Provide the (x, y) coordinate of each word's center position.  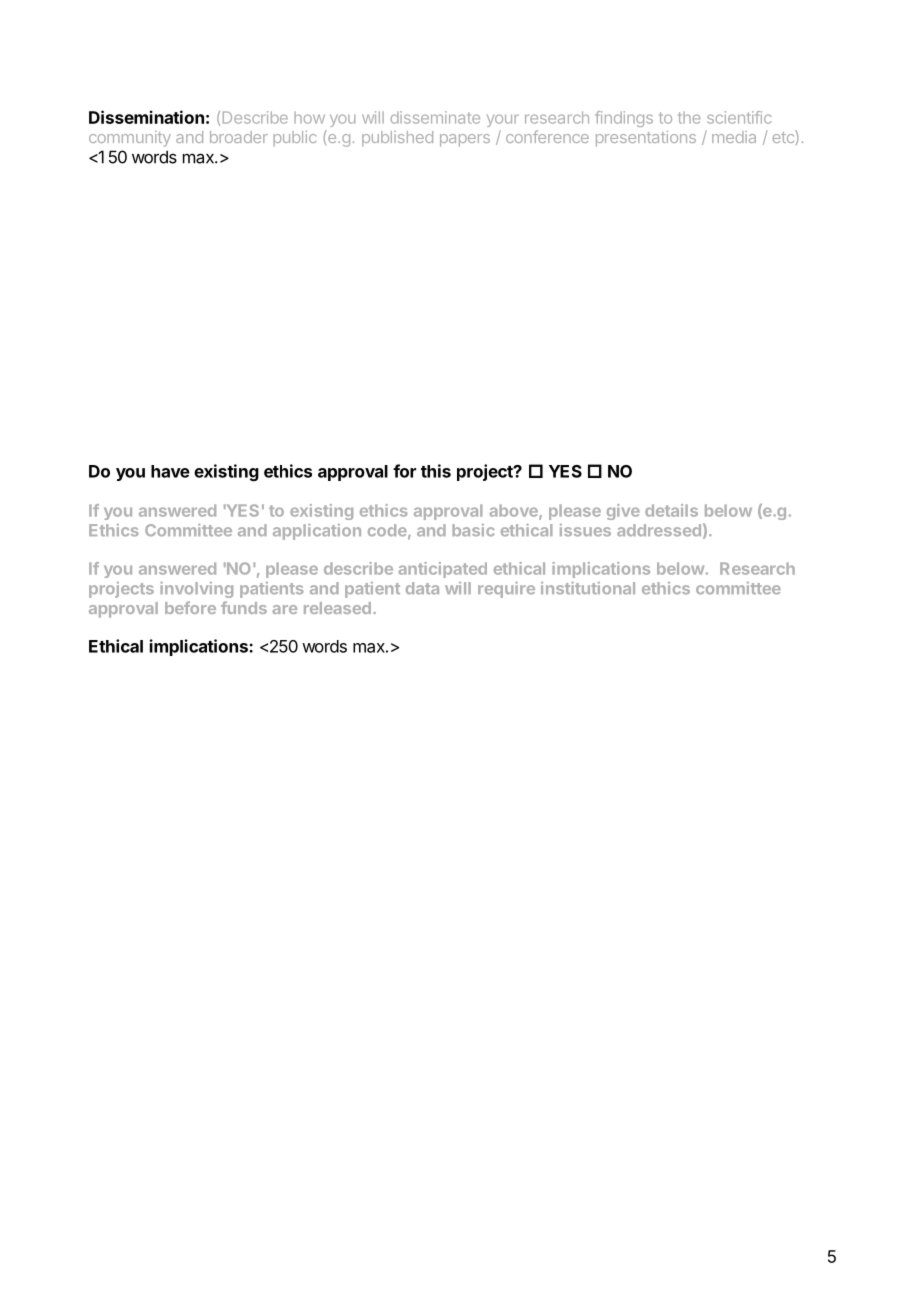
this (436, 471)
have (170, 471)
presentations (646, 139)
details (671, 510)
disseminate (435, 117)
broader (239, 137)
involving (196, 590)
